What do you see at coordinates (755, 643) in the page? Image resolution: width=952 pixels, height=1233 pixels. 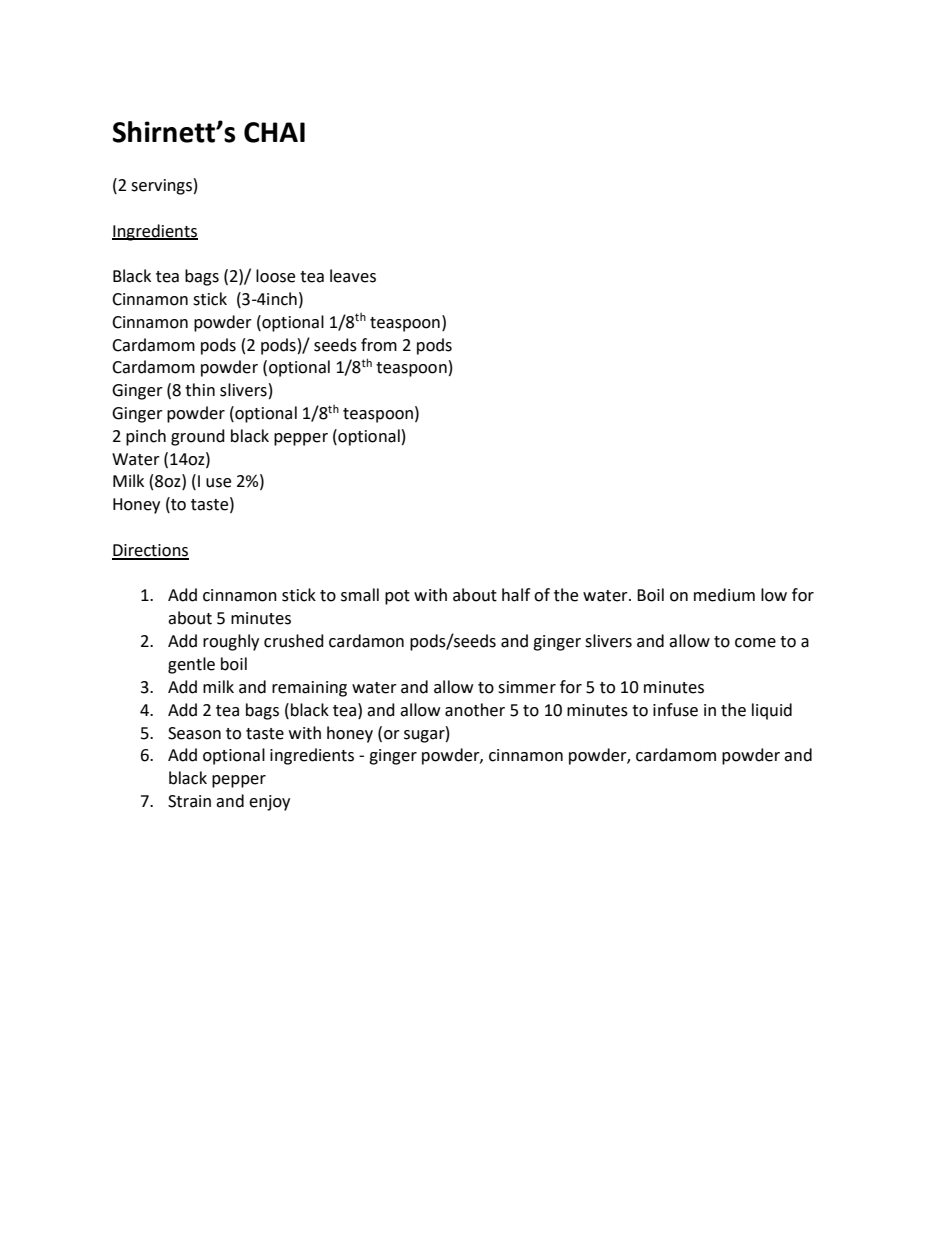 I see `come` at bounding box center [755, 643].
